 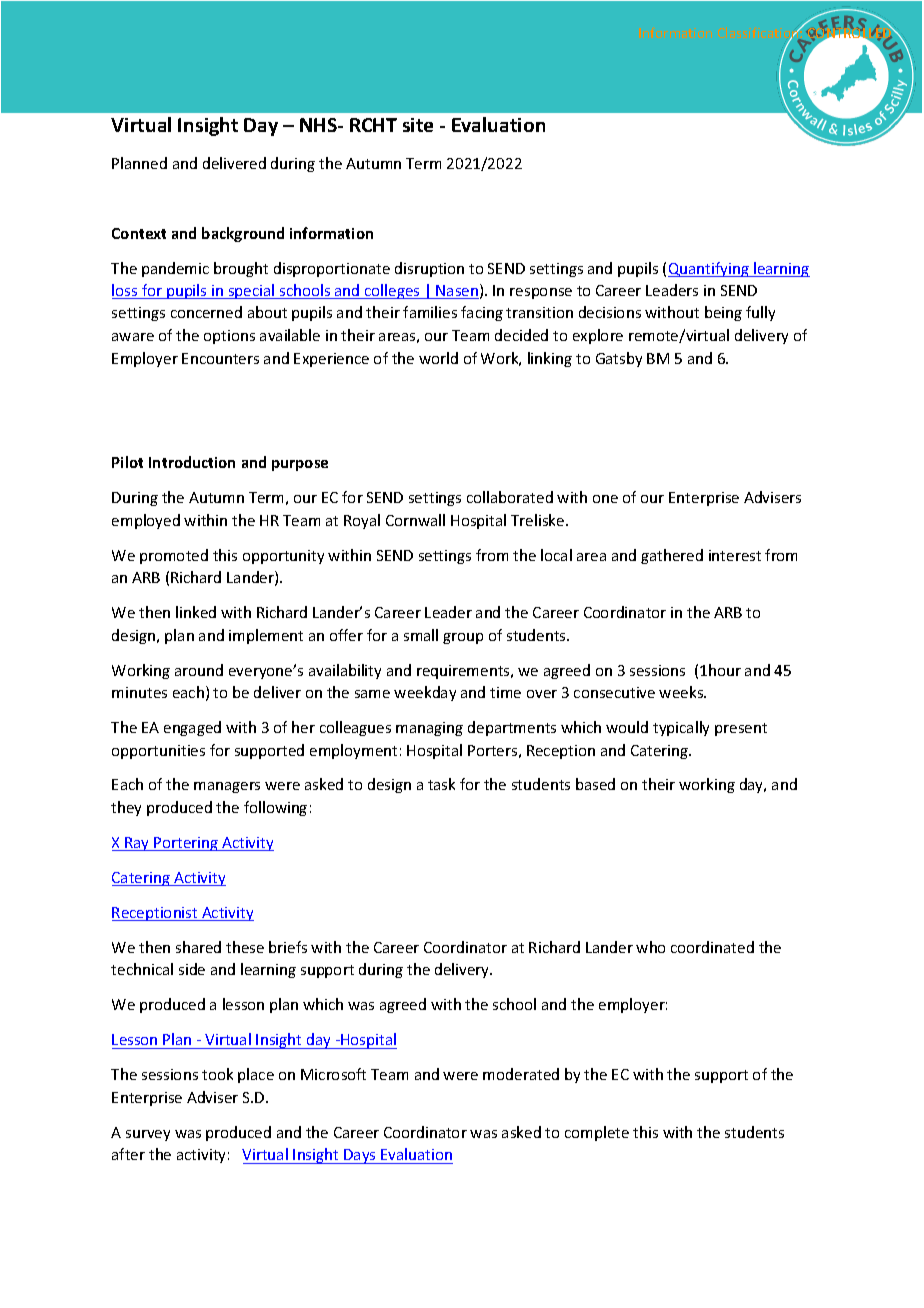 I want to click on complete, so click(x=597, y=1133).
